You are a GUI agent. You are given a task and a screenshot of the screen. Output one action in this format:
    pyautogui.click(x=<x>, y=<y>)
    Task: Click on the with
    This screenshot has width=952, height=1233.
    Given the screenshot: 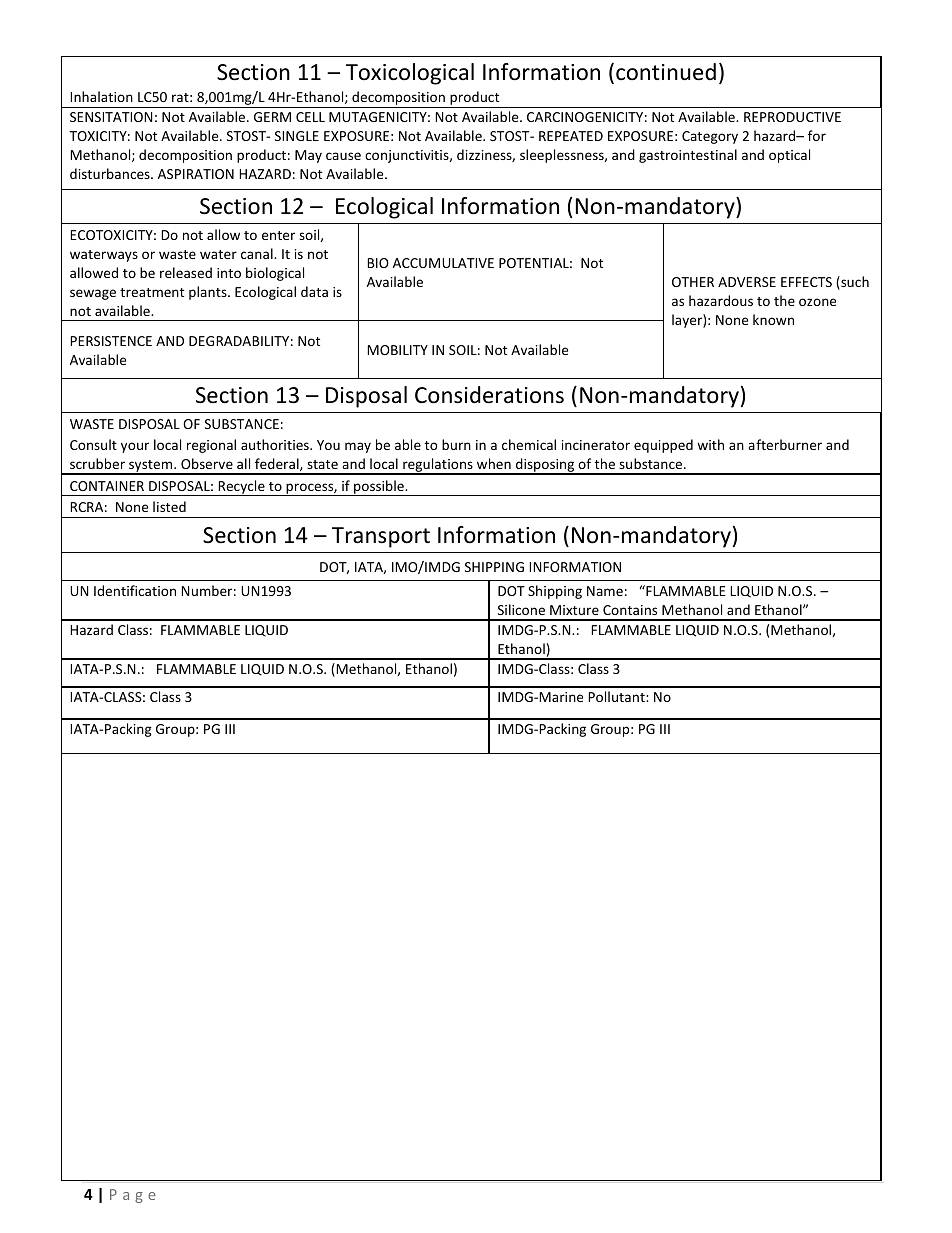 What is the action you would take?
    pyautogui.click(x=710, y=444)
